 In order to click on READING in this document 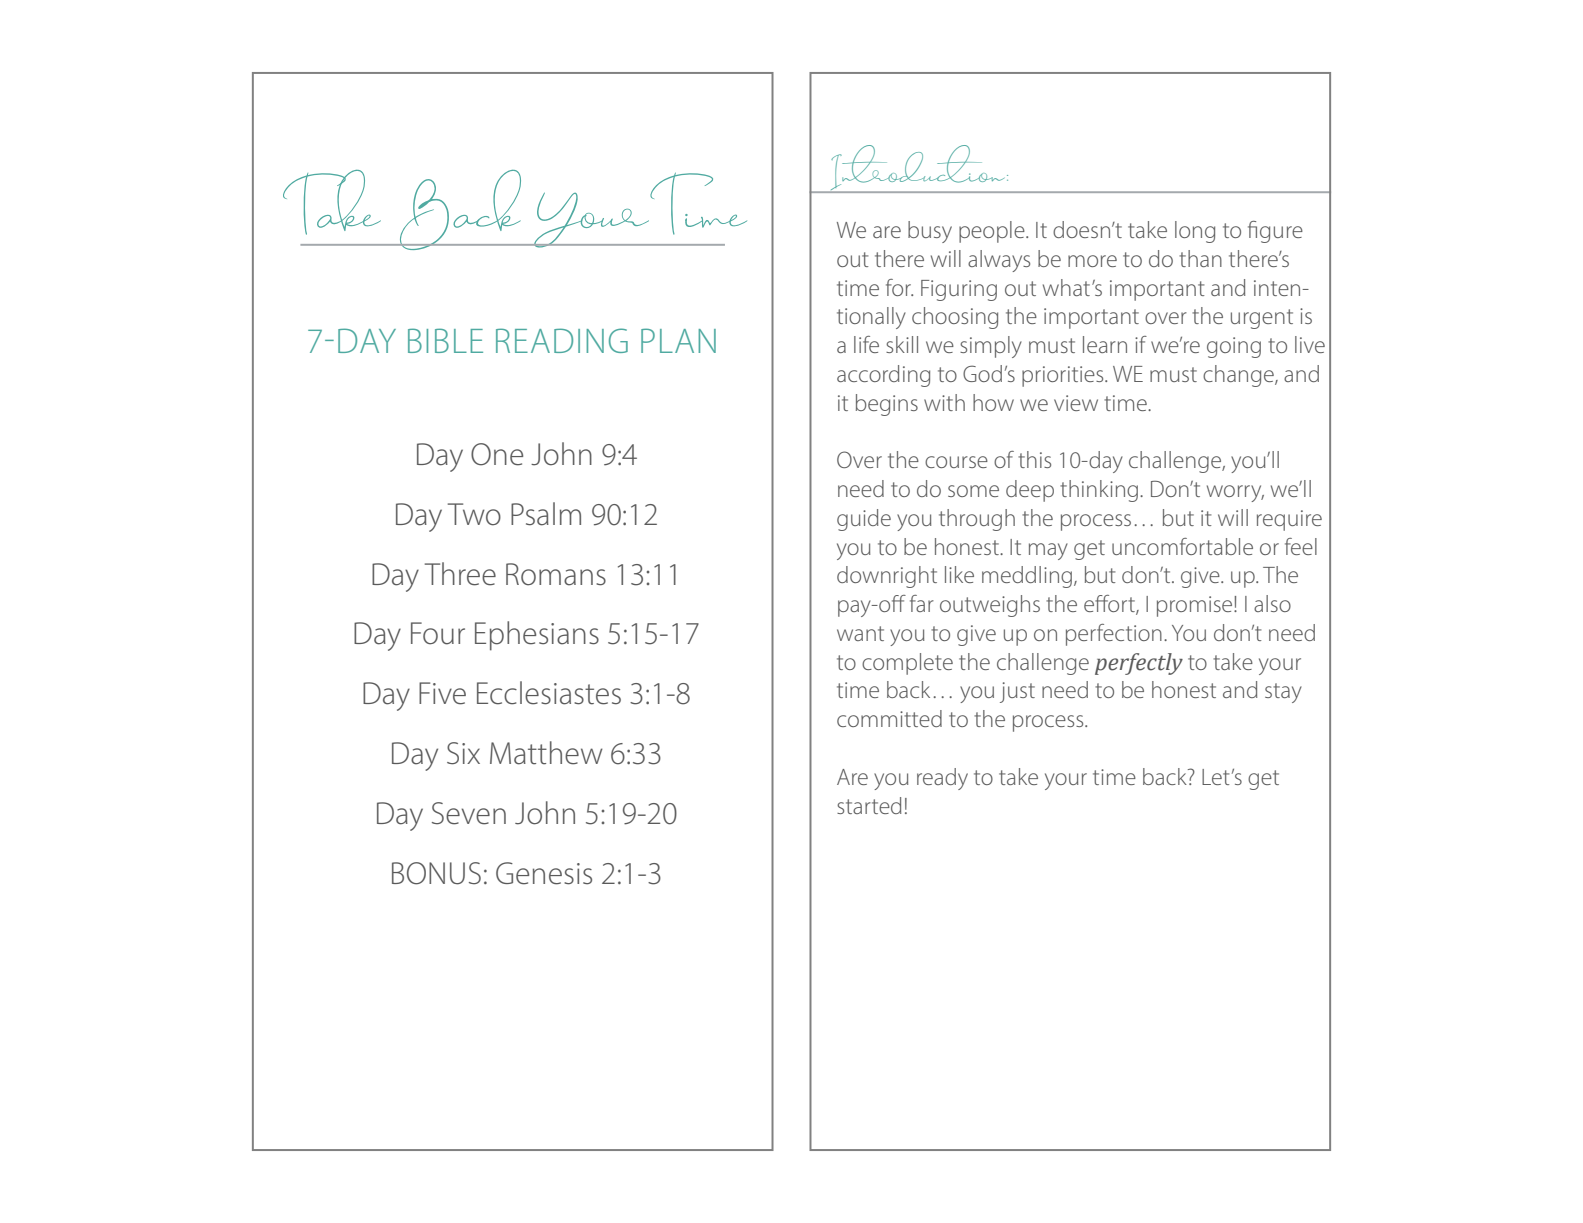, I will do `click(562, 340)`.
